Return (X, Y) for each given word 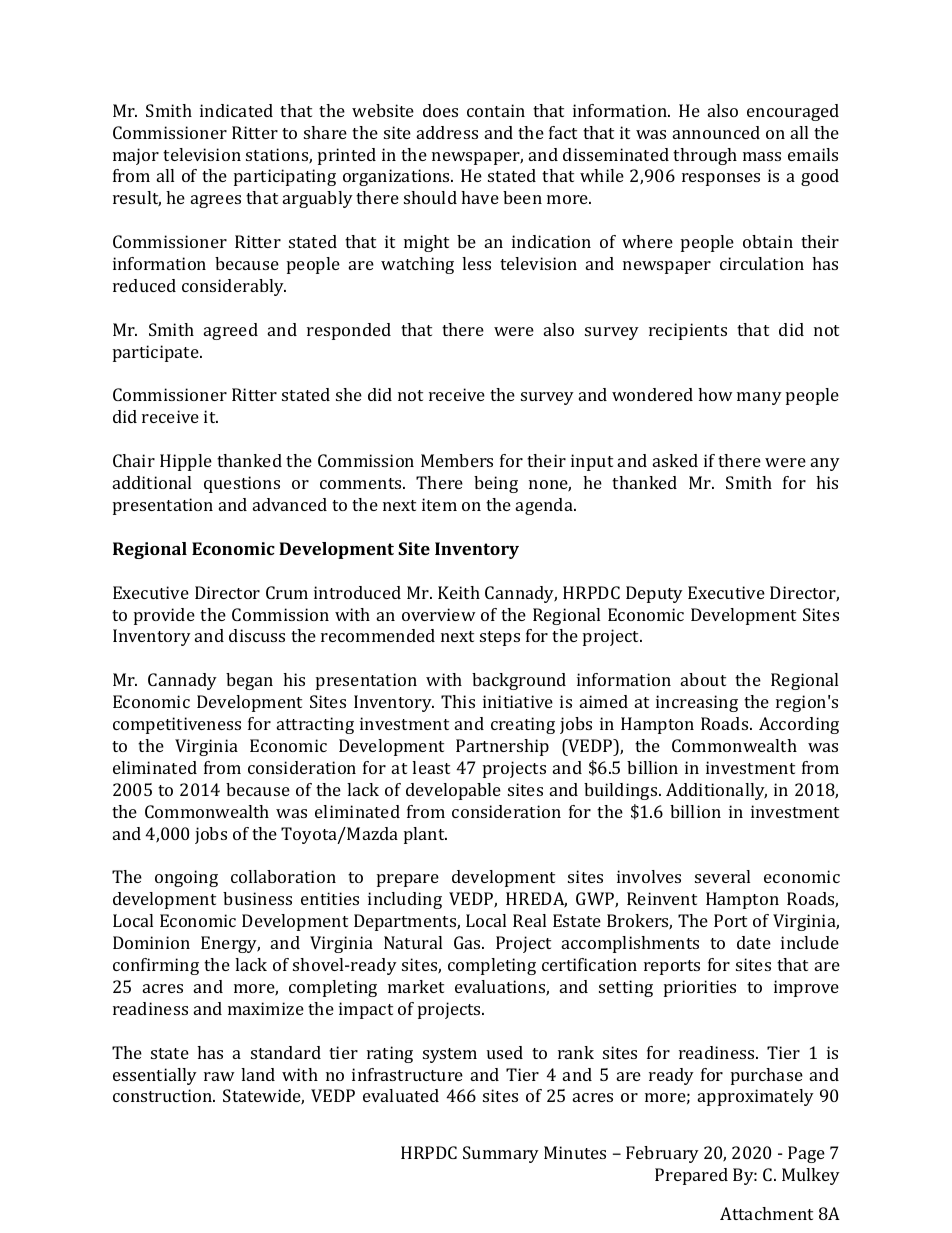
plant (425, 835)
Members (457, 460)
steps (500, 638)
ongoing (186, 878)
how (715, 394)
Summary (501, 1154)
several (722, 876)
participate (157, 353)
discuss (257, 635)
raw (219, 1076)
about (703, 679)
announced (716, 132)
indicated (236, 110)
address (447, 132)
